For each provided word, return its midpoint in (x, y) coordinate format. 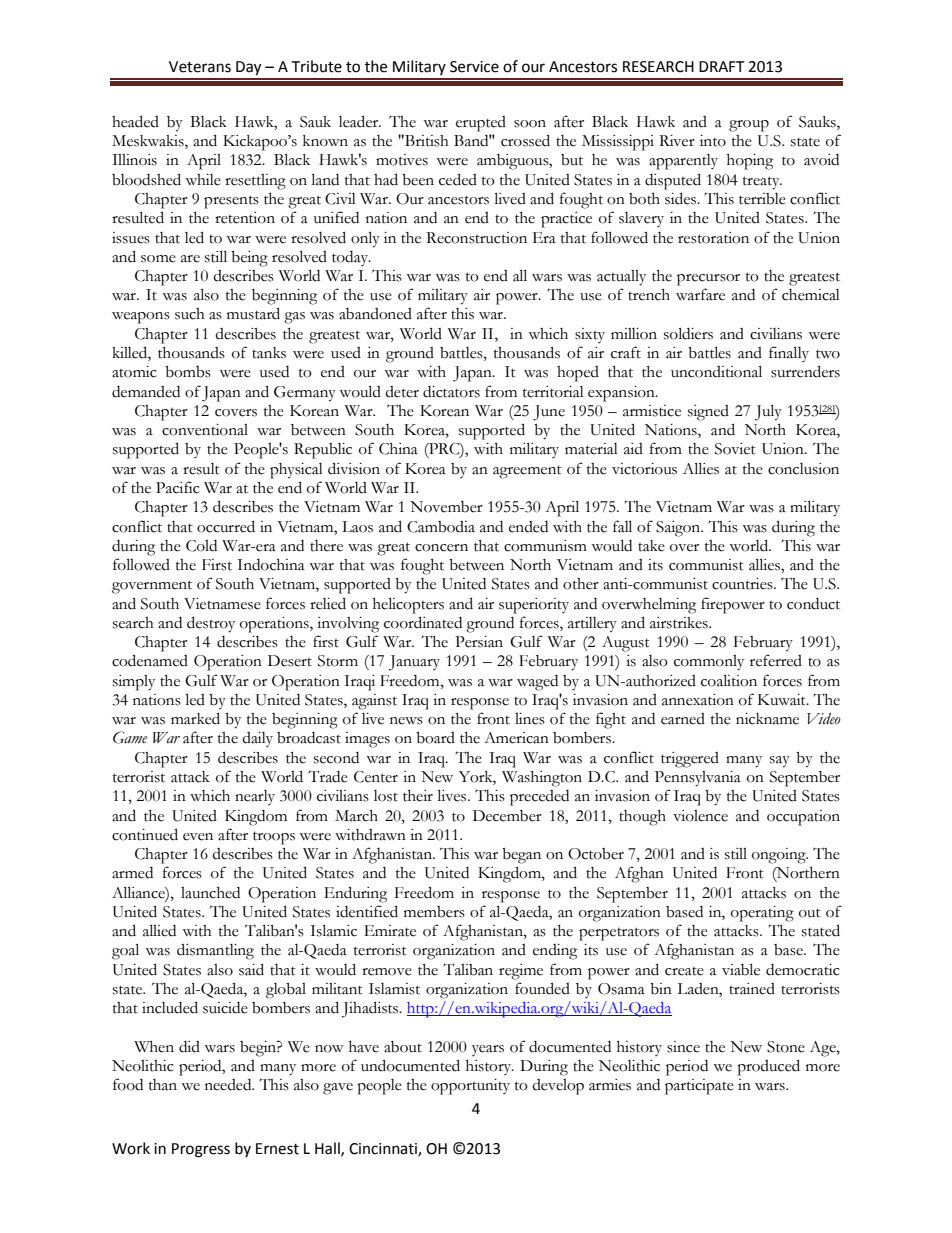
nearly (255, 797)
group (749, 126)
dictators (451, 392)
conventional (205, 430)
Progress (201, 1150)
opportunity (470, 1087)
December (507, 816)
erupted (481, 124)
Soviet (735, 449)
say (780, 762)
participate (699, 1087)
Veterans (200, 67)
